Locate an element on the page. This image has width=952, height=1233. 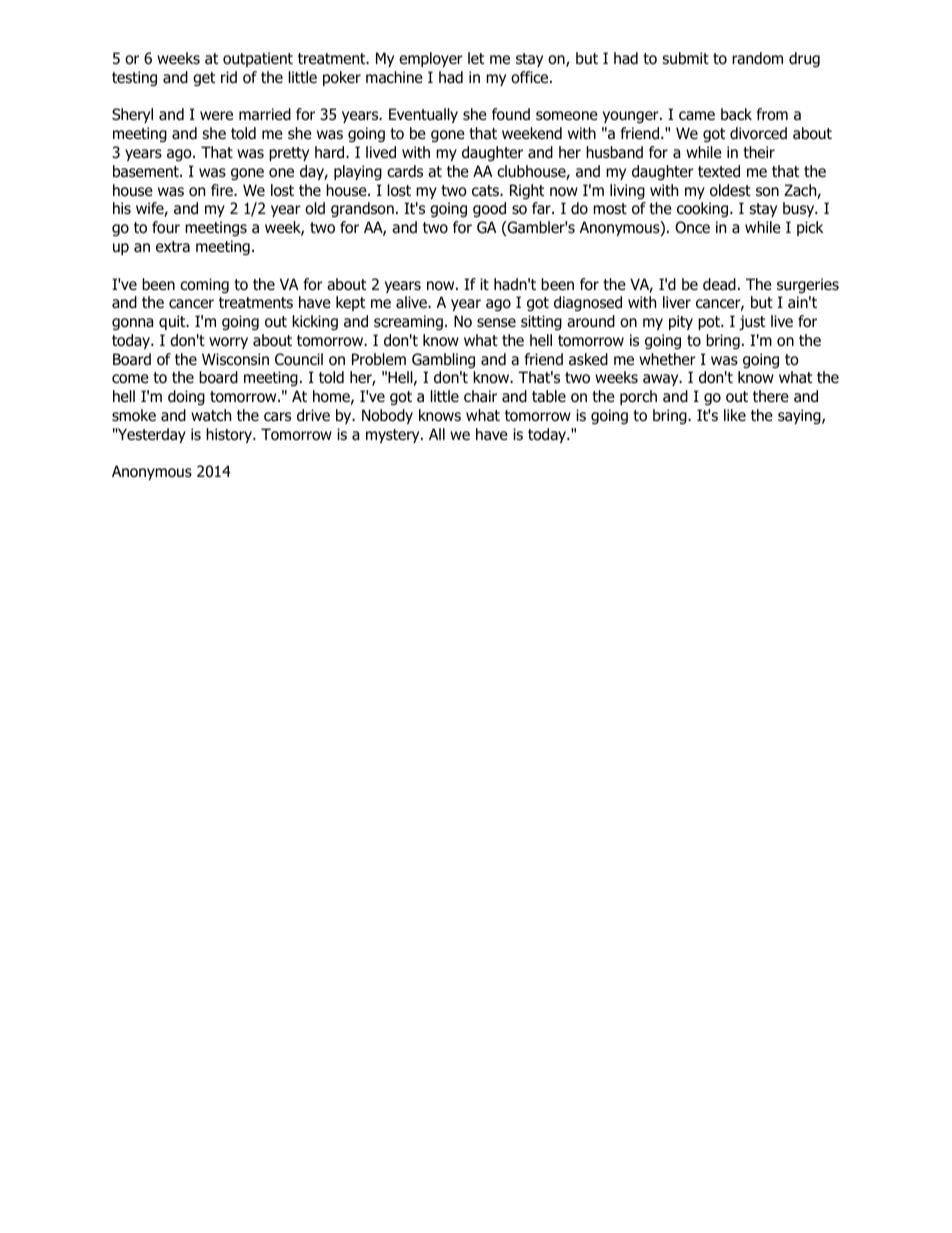
oldest is located at coordinates (730, 190).
